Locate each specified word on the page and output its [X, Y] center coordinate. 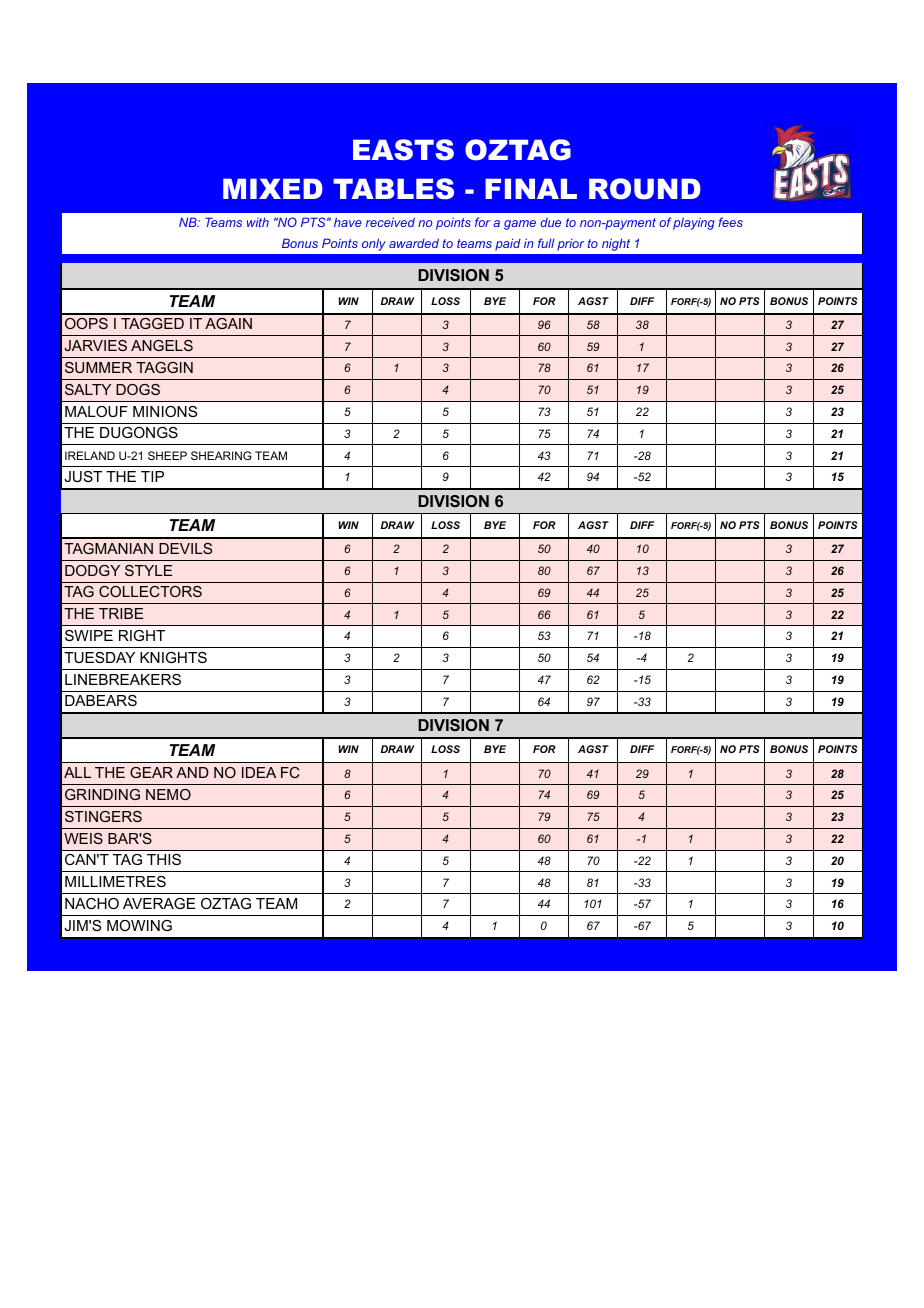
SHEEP [167, 455]
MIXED [273, 188]
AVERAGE [159, 903]
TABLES [393, 189]
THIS [164, 859]
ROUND [645, 189]
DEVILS [185, 548]
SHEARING [221, 455]
